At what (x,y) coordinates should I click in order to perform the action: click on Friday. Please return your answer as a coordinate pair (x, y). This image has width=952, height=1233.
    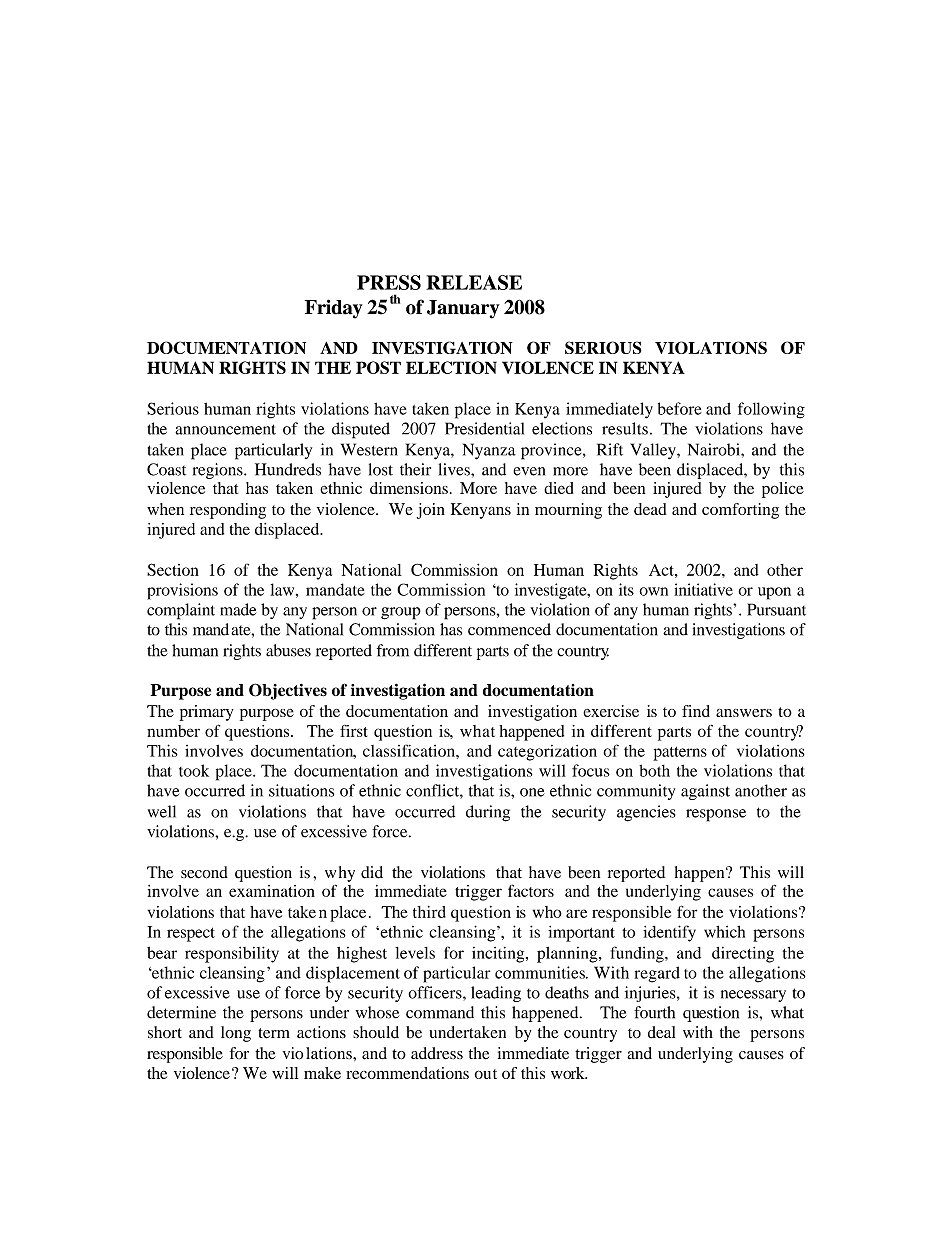
    Looking at the image, I should click on (334, 309).
